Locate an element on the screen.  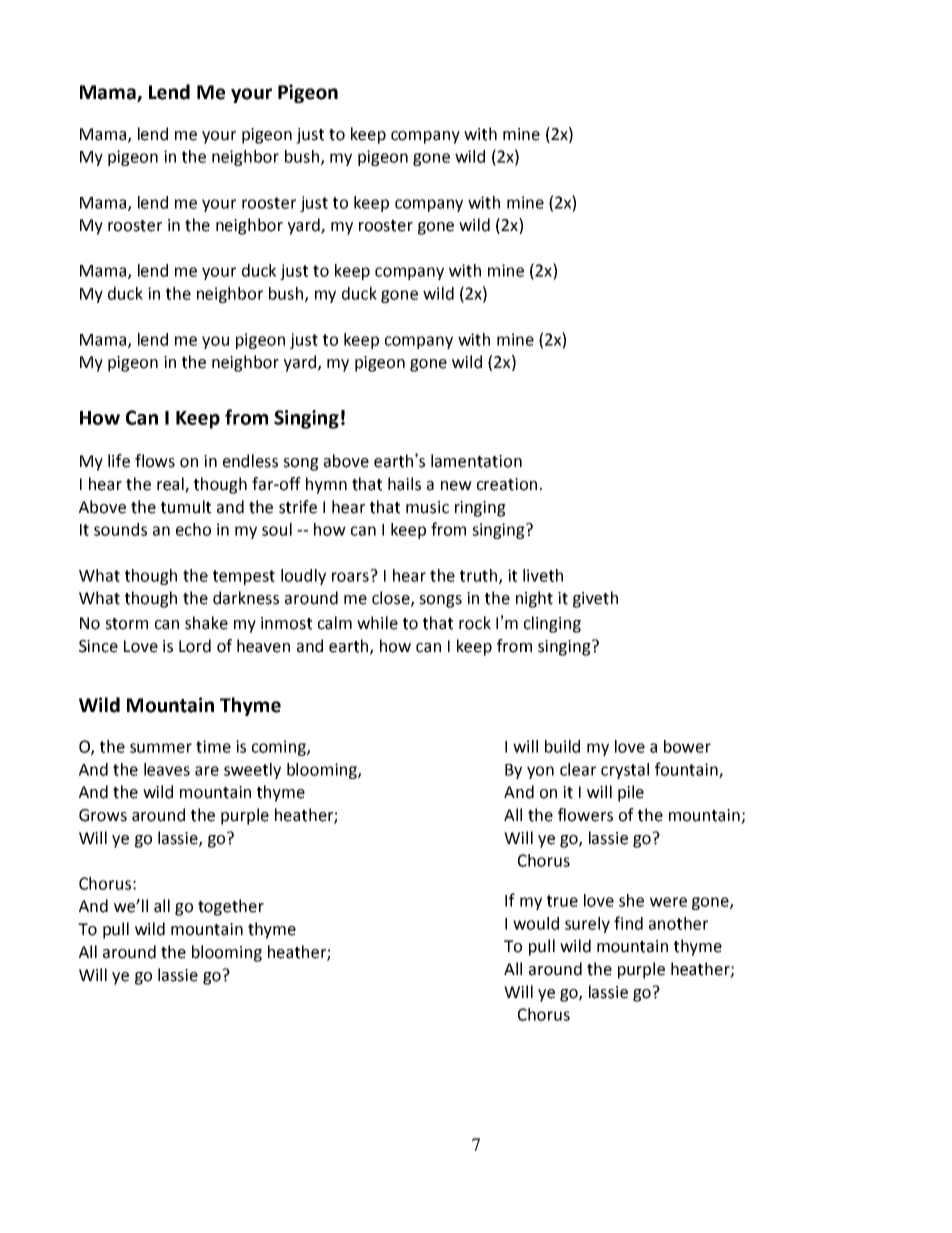
while is located at coordinates (377, 623).
